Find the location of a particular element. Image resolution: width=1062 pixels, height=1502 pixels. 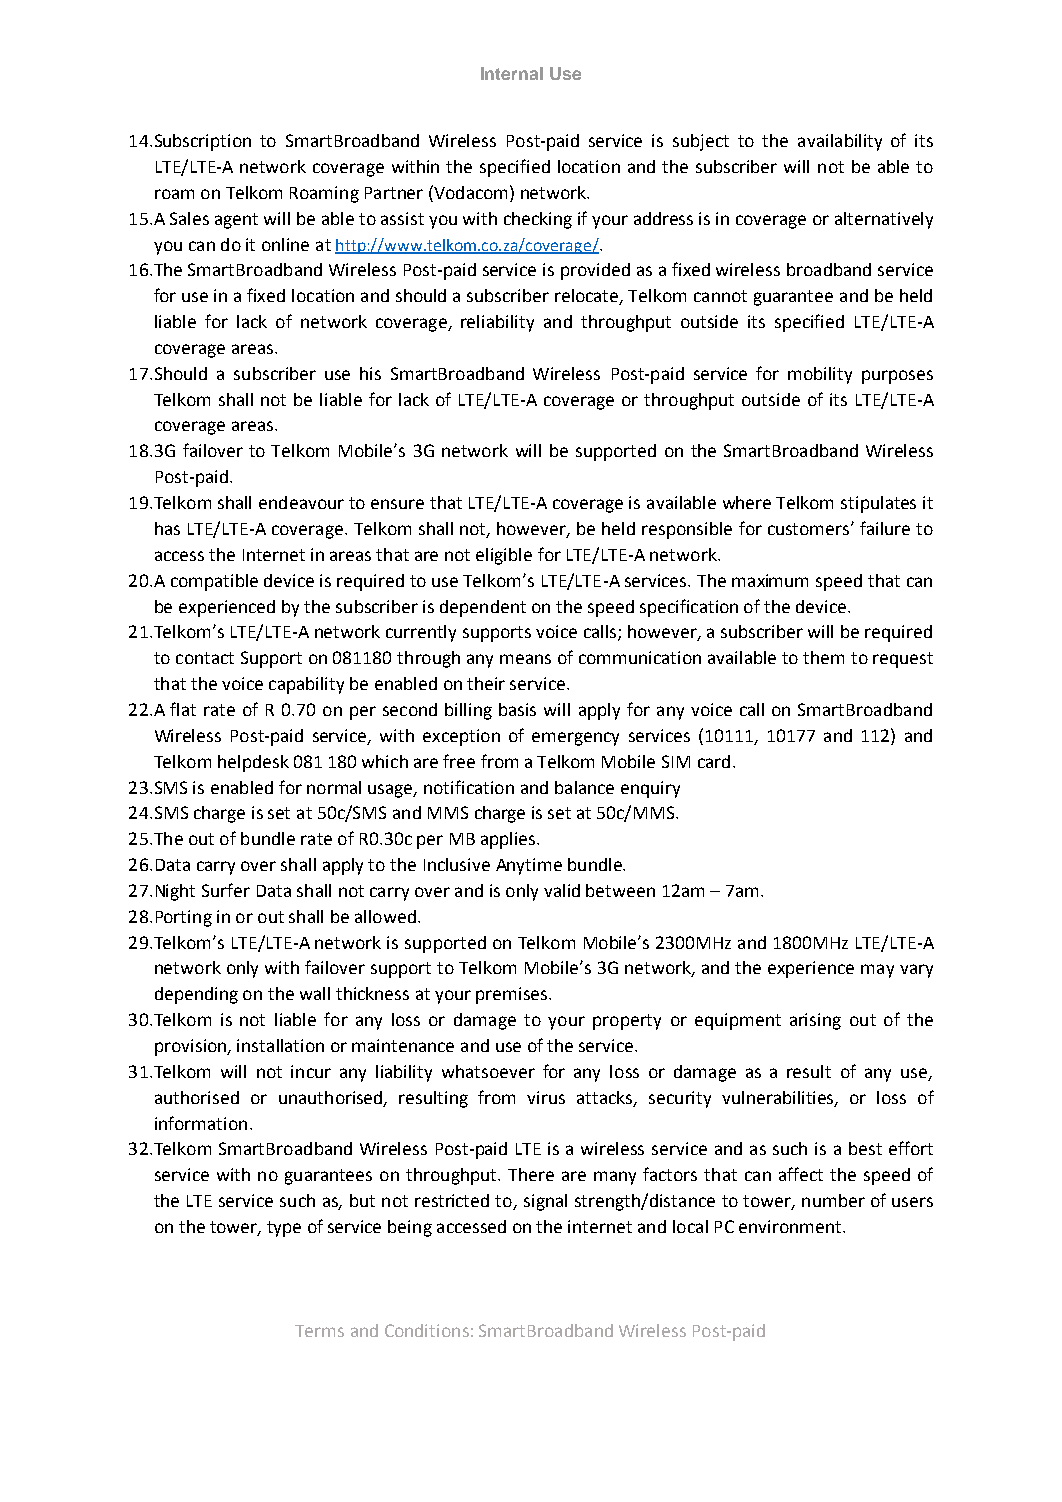

eligible is located at coordinates (504, 556).
